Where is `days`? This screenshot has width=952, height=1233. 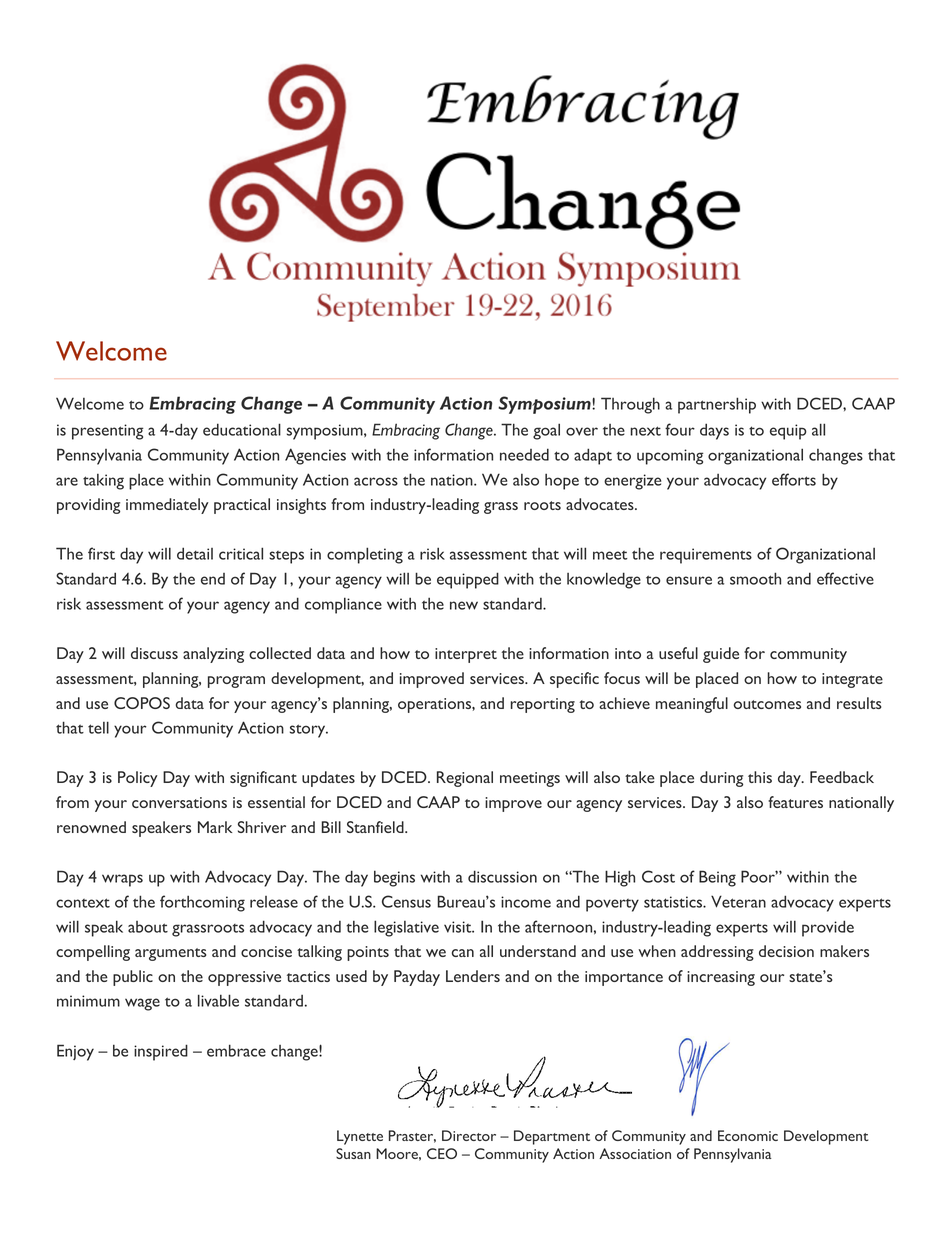 days is located at coordinates (714, 431).
